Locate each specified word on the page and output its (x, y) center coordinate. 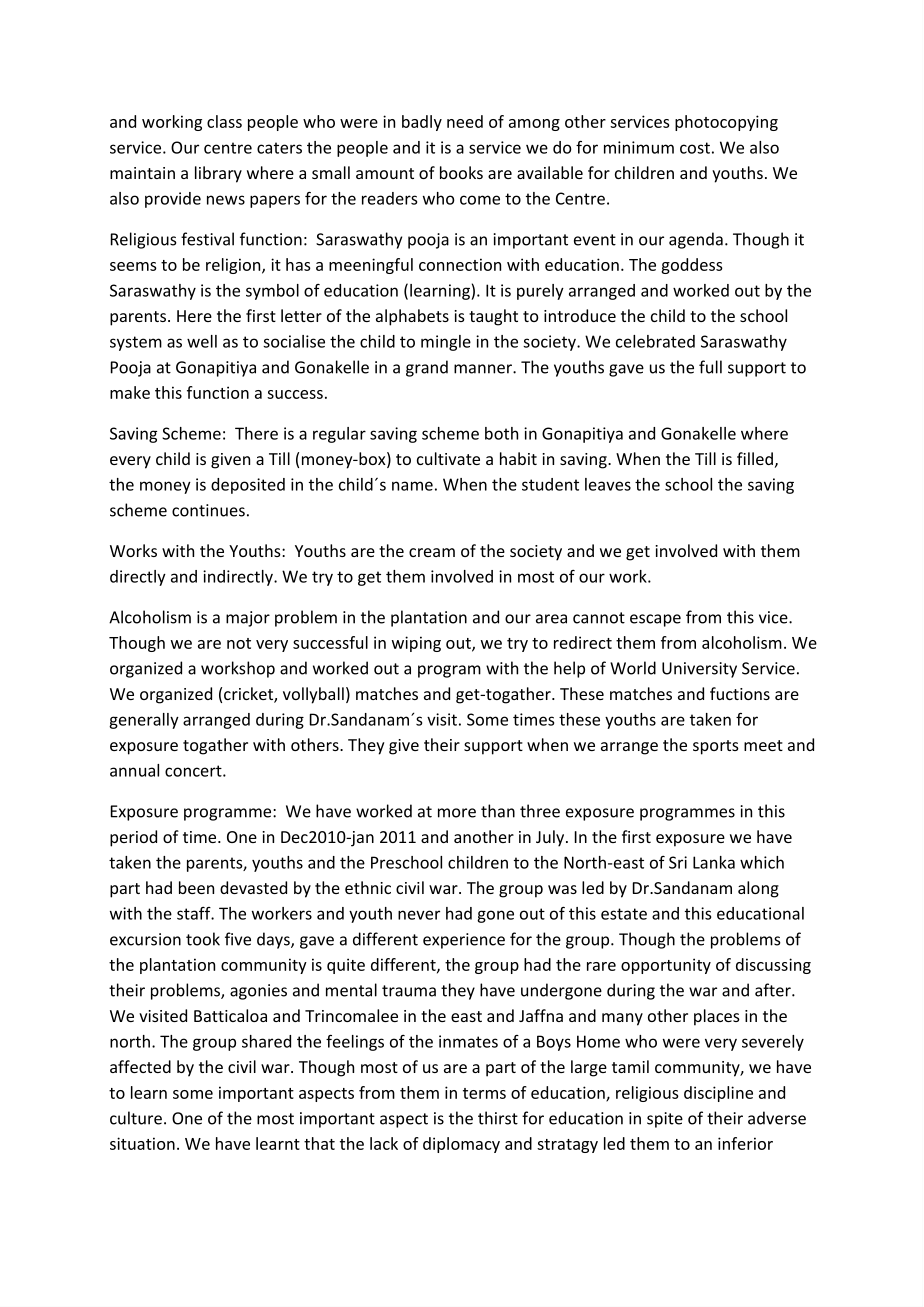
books (461, 172)
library (218, 174)
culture (136, 1118)
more (457, 813)
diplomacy (461, 1145)
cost (695, 148)
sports (716, 747)
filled (755, 458)
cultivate (448, 458)
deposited (248, 486)
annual (134, 770)
